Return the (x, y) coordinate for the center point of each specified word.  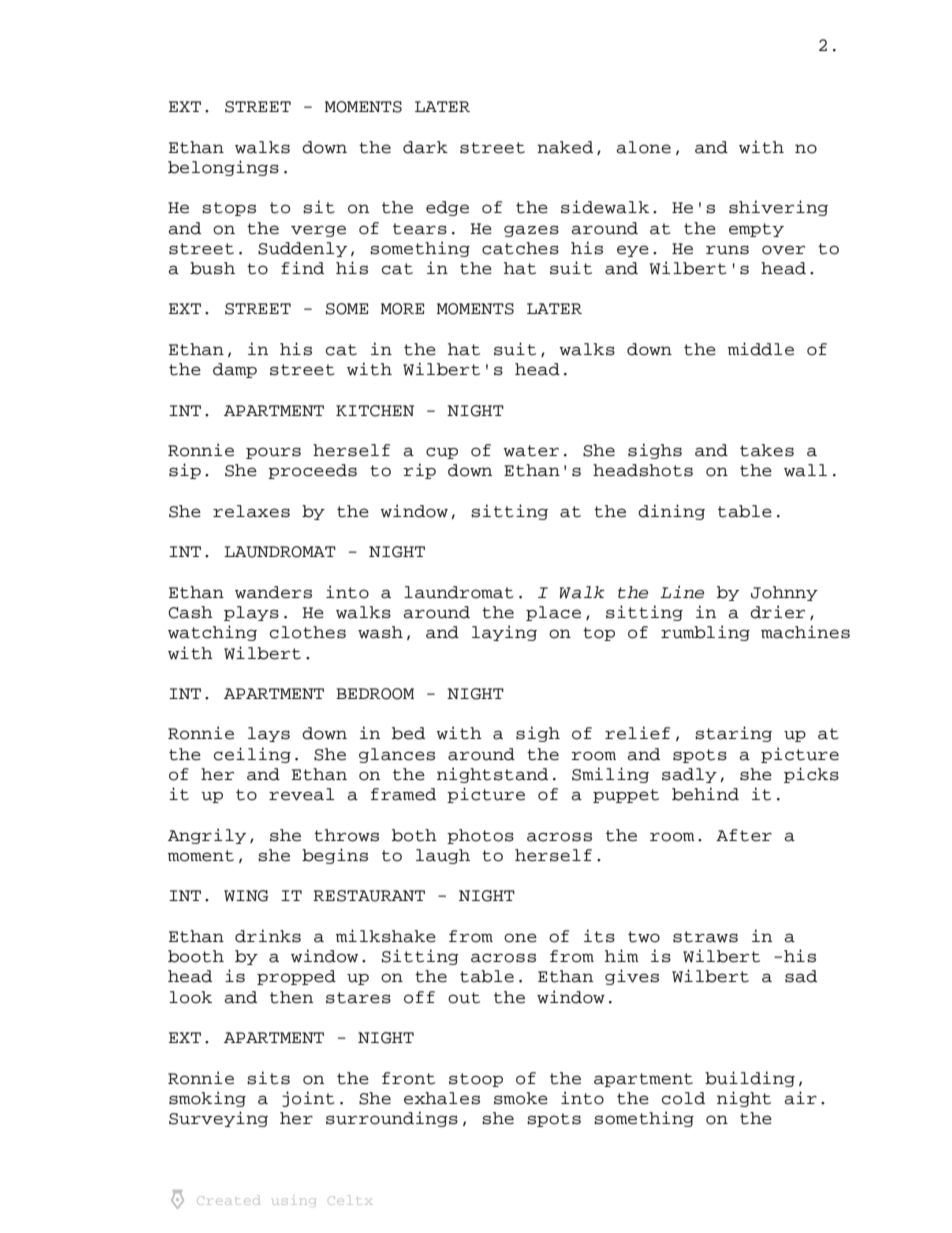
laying (504, 633)
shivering (778, 208)
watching (212, 633)
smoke (521, 1098)
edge (447, 208)
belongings (223, 168)
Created (229, 1200)
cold (683, 1098)
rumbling (705, 633)
